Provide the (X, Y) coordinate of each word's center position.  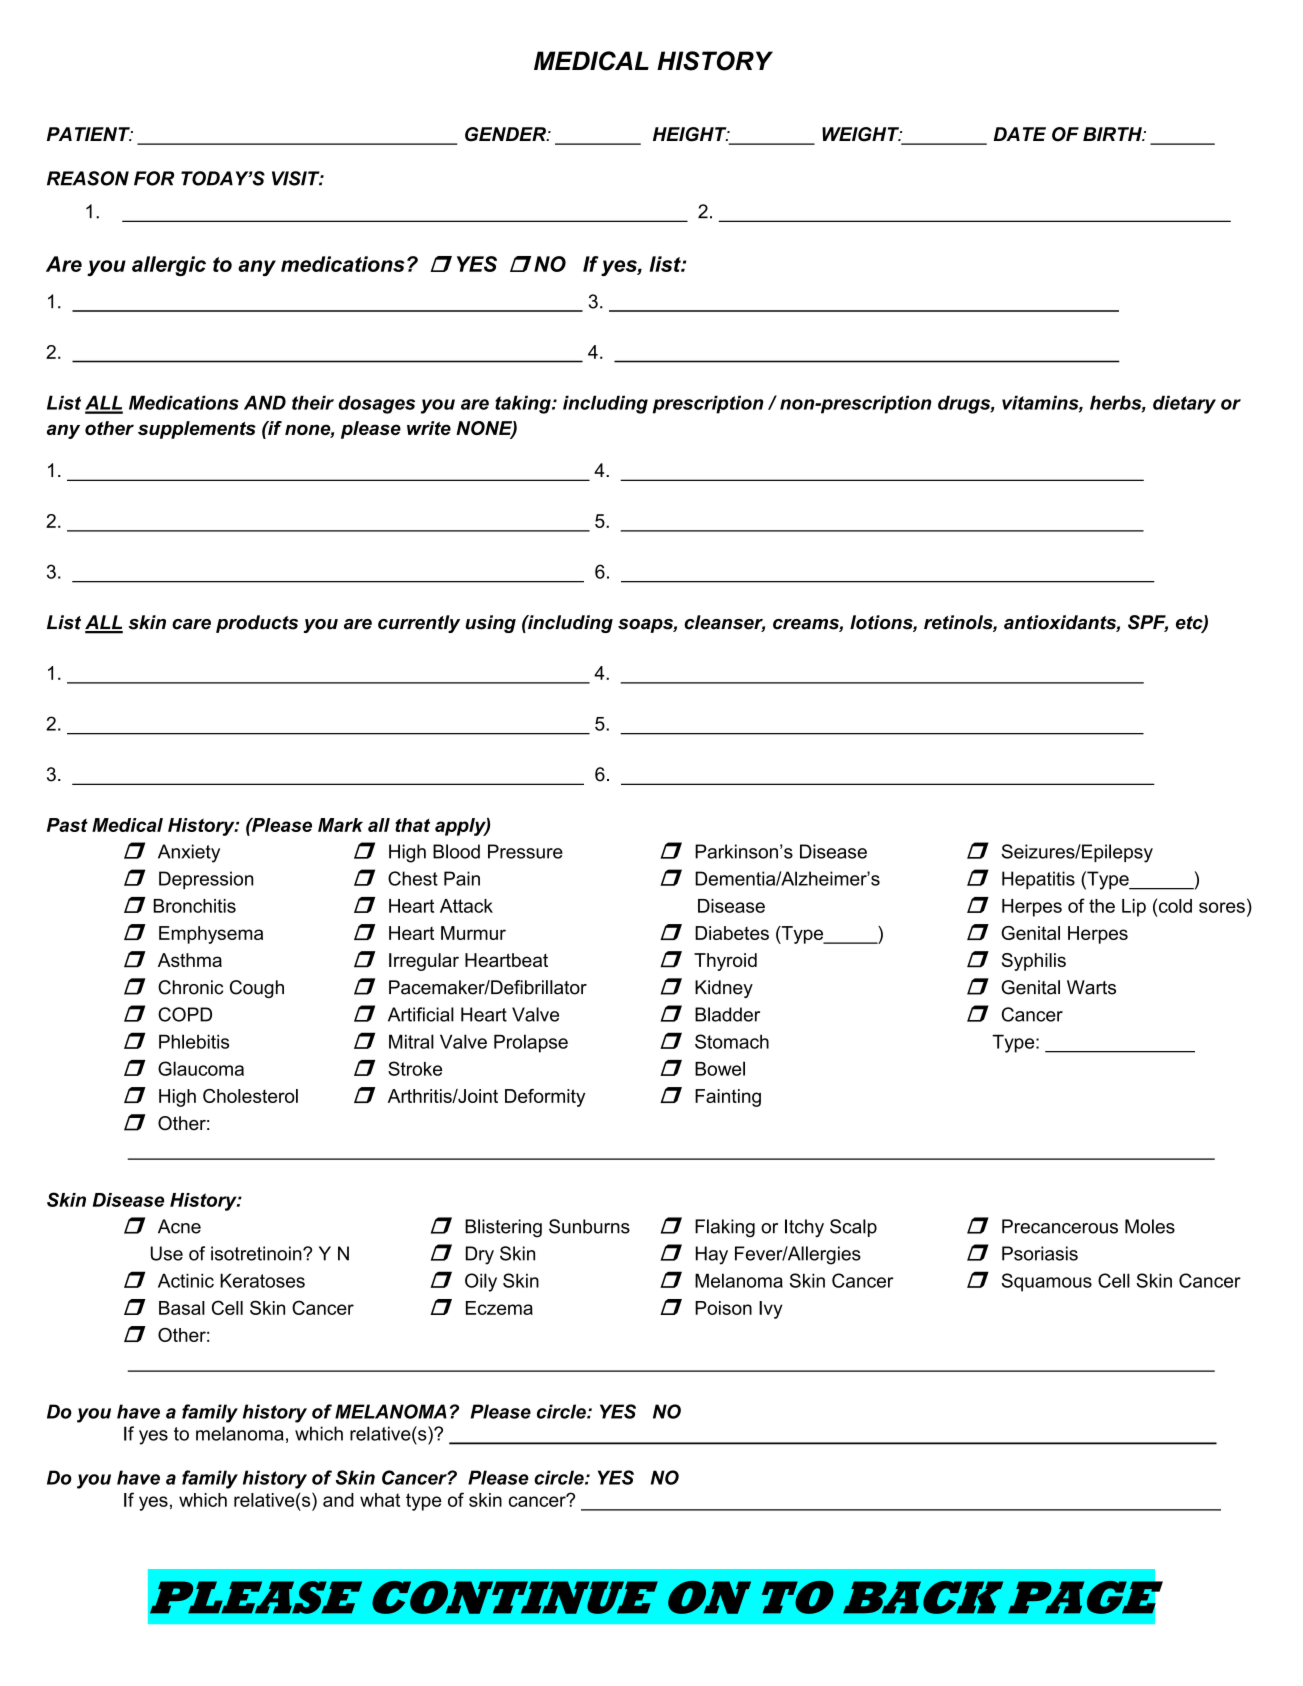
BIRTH (1113, 134)
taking (524, 404)
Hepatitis (1038, 880)
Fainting (728, 1098)
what (380, 1500)
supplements (197, 430)
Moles (1150, 1226)
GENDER (506, 134)
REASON (88, 178)
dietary (1184, 404)
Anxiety (189, 853)
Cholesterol (250, 1096)
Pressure (525, 851)
